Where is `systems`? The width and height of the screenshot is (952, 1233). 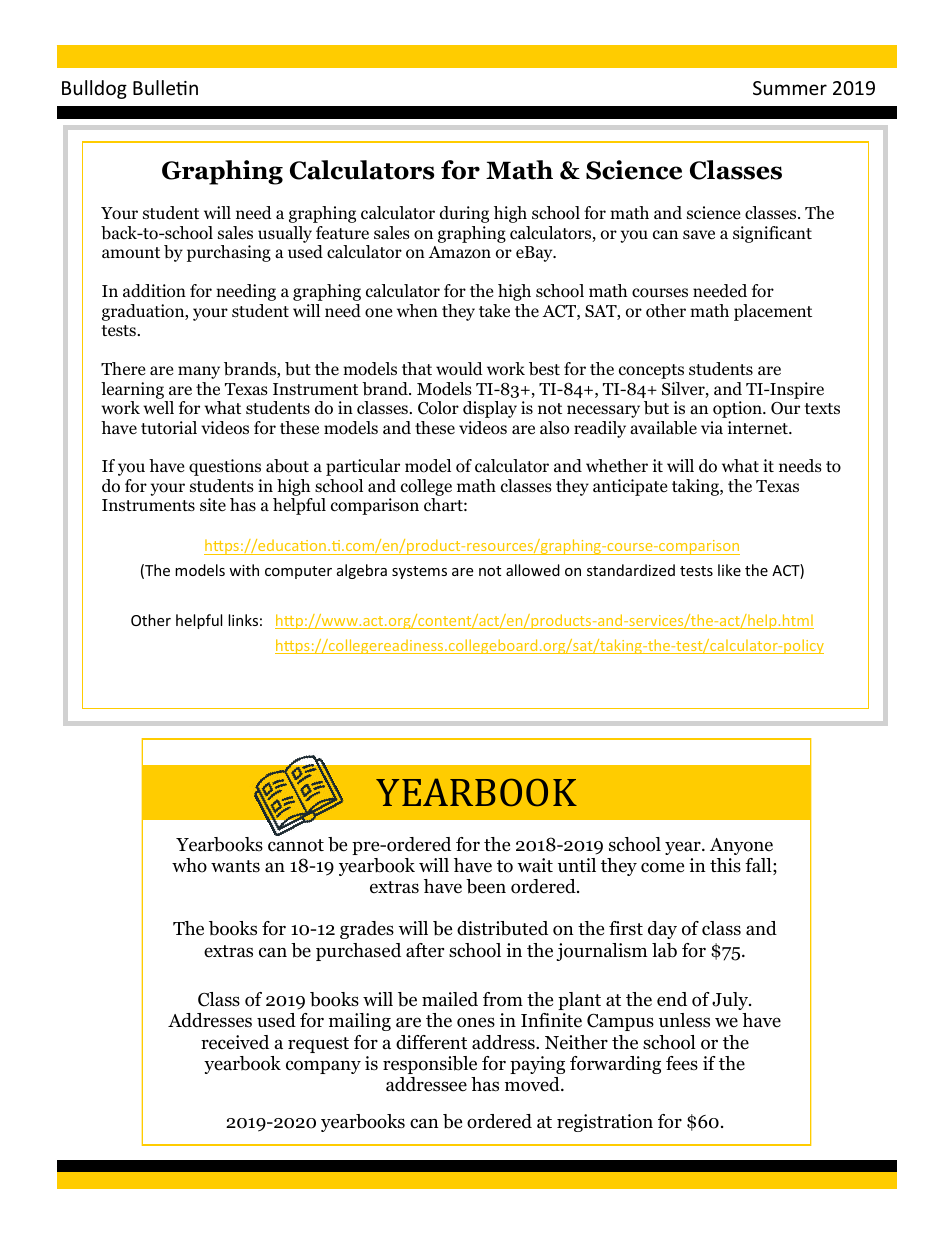 systems is located at coordinates (419, 572).
